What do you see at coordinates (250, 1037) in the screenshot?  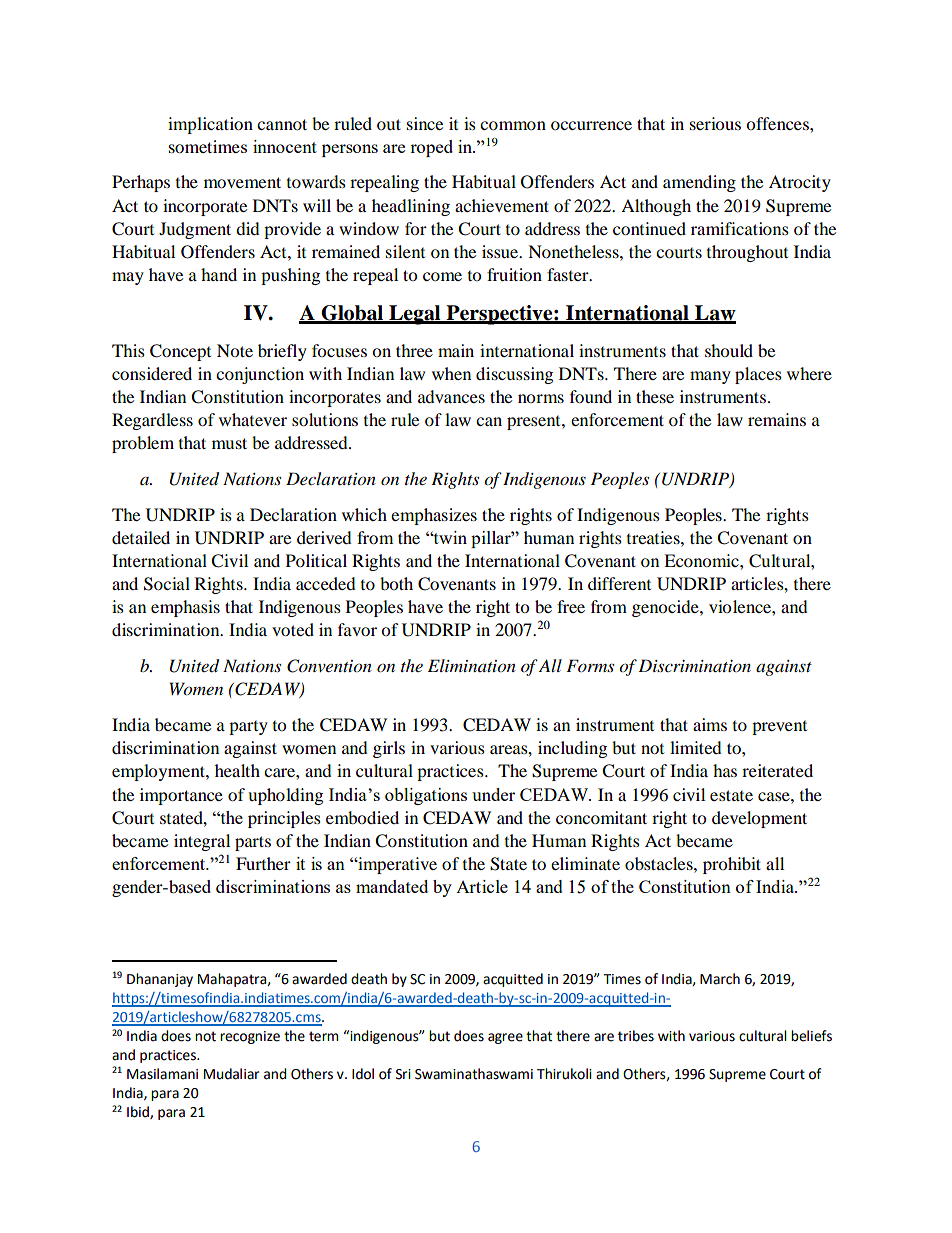 I see `recognize` at bounding box center [250, 1037].
